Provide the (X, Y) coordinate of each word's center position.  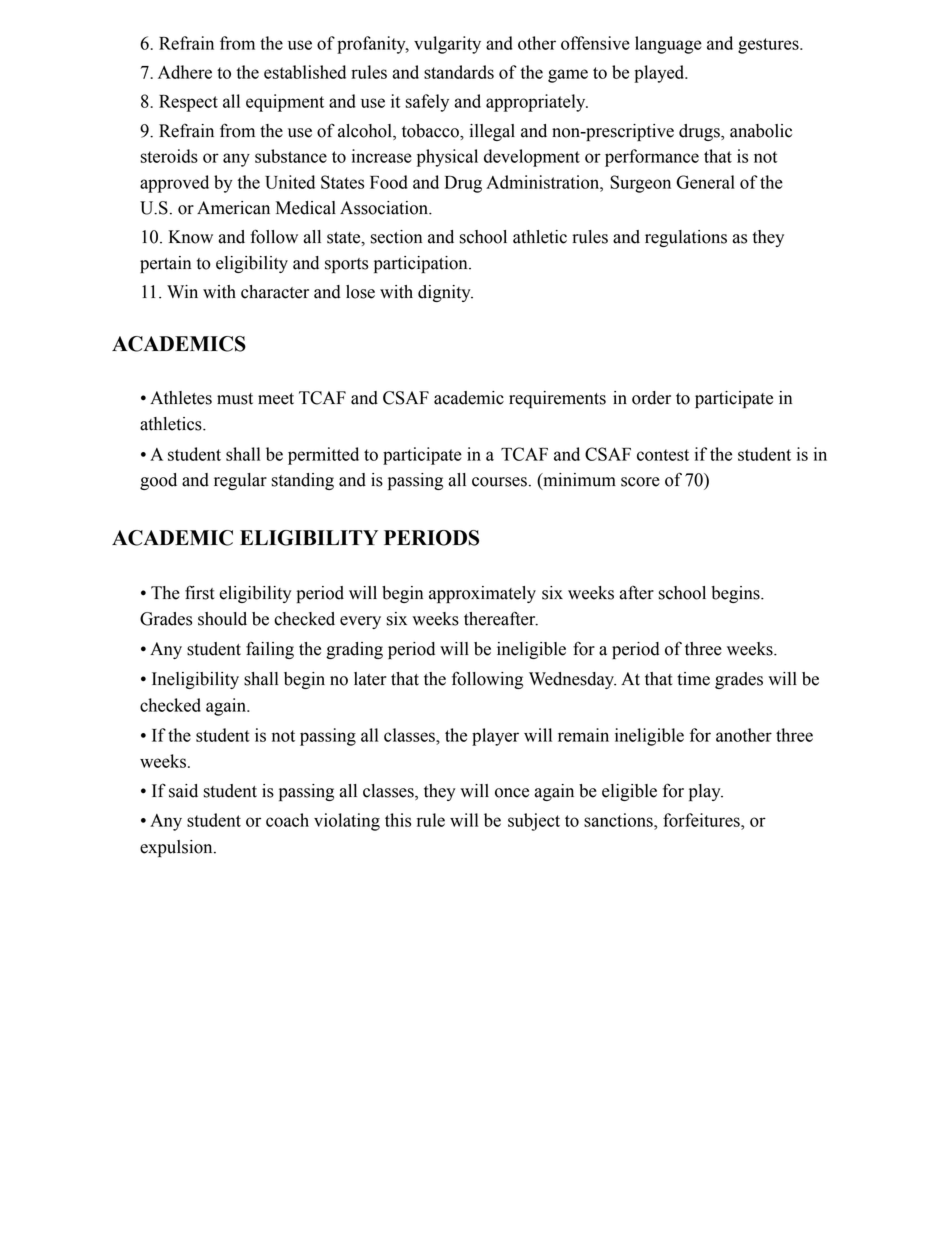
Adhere (185, 72)
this (398, 820)
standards (459, 72)
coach (287, 820)
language (668, 45)
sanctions (619, 820)
